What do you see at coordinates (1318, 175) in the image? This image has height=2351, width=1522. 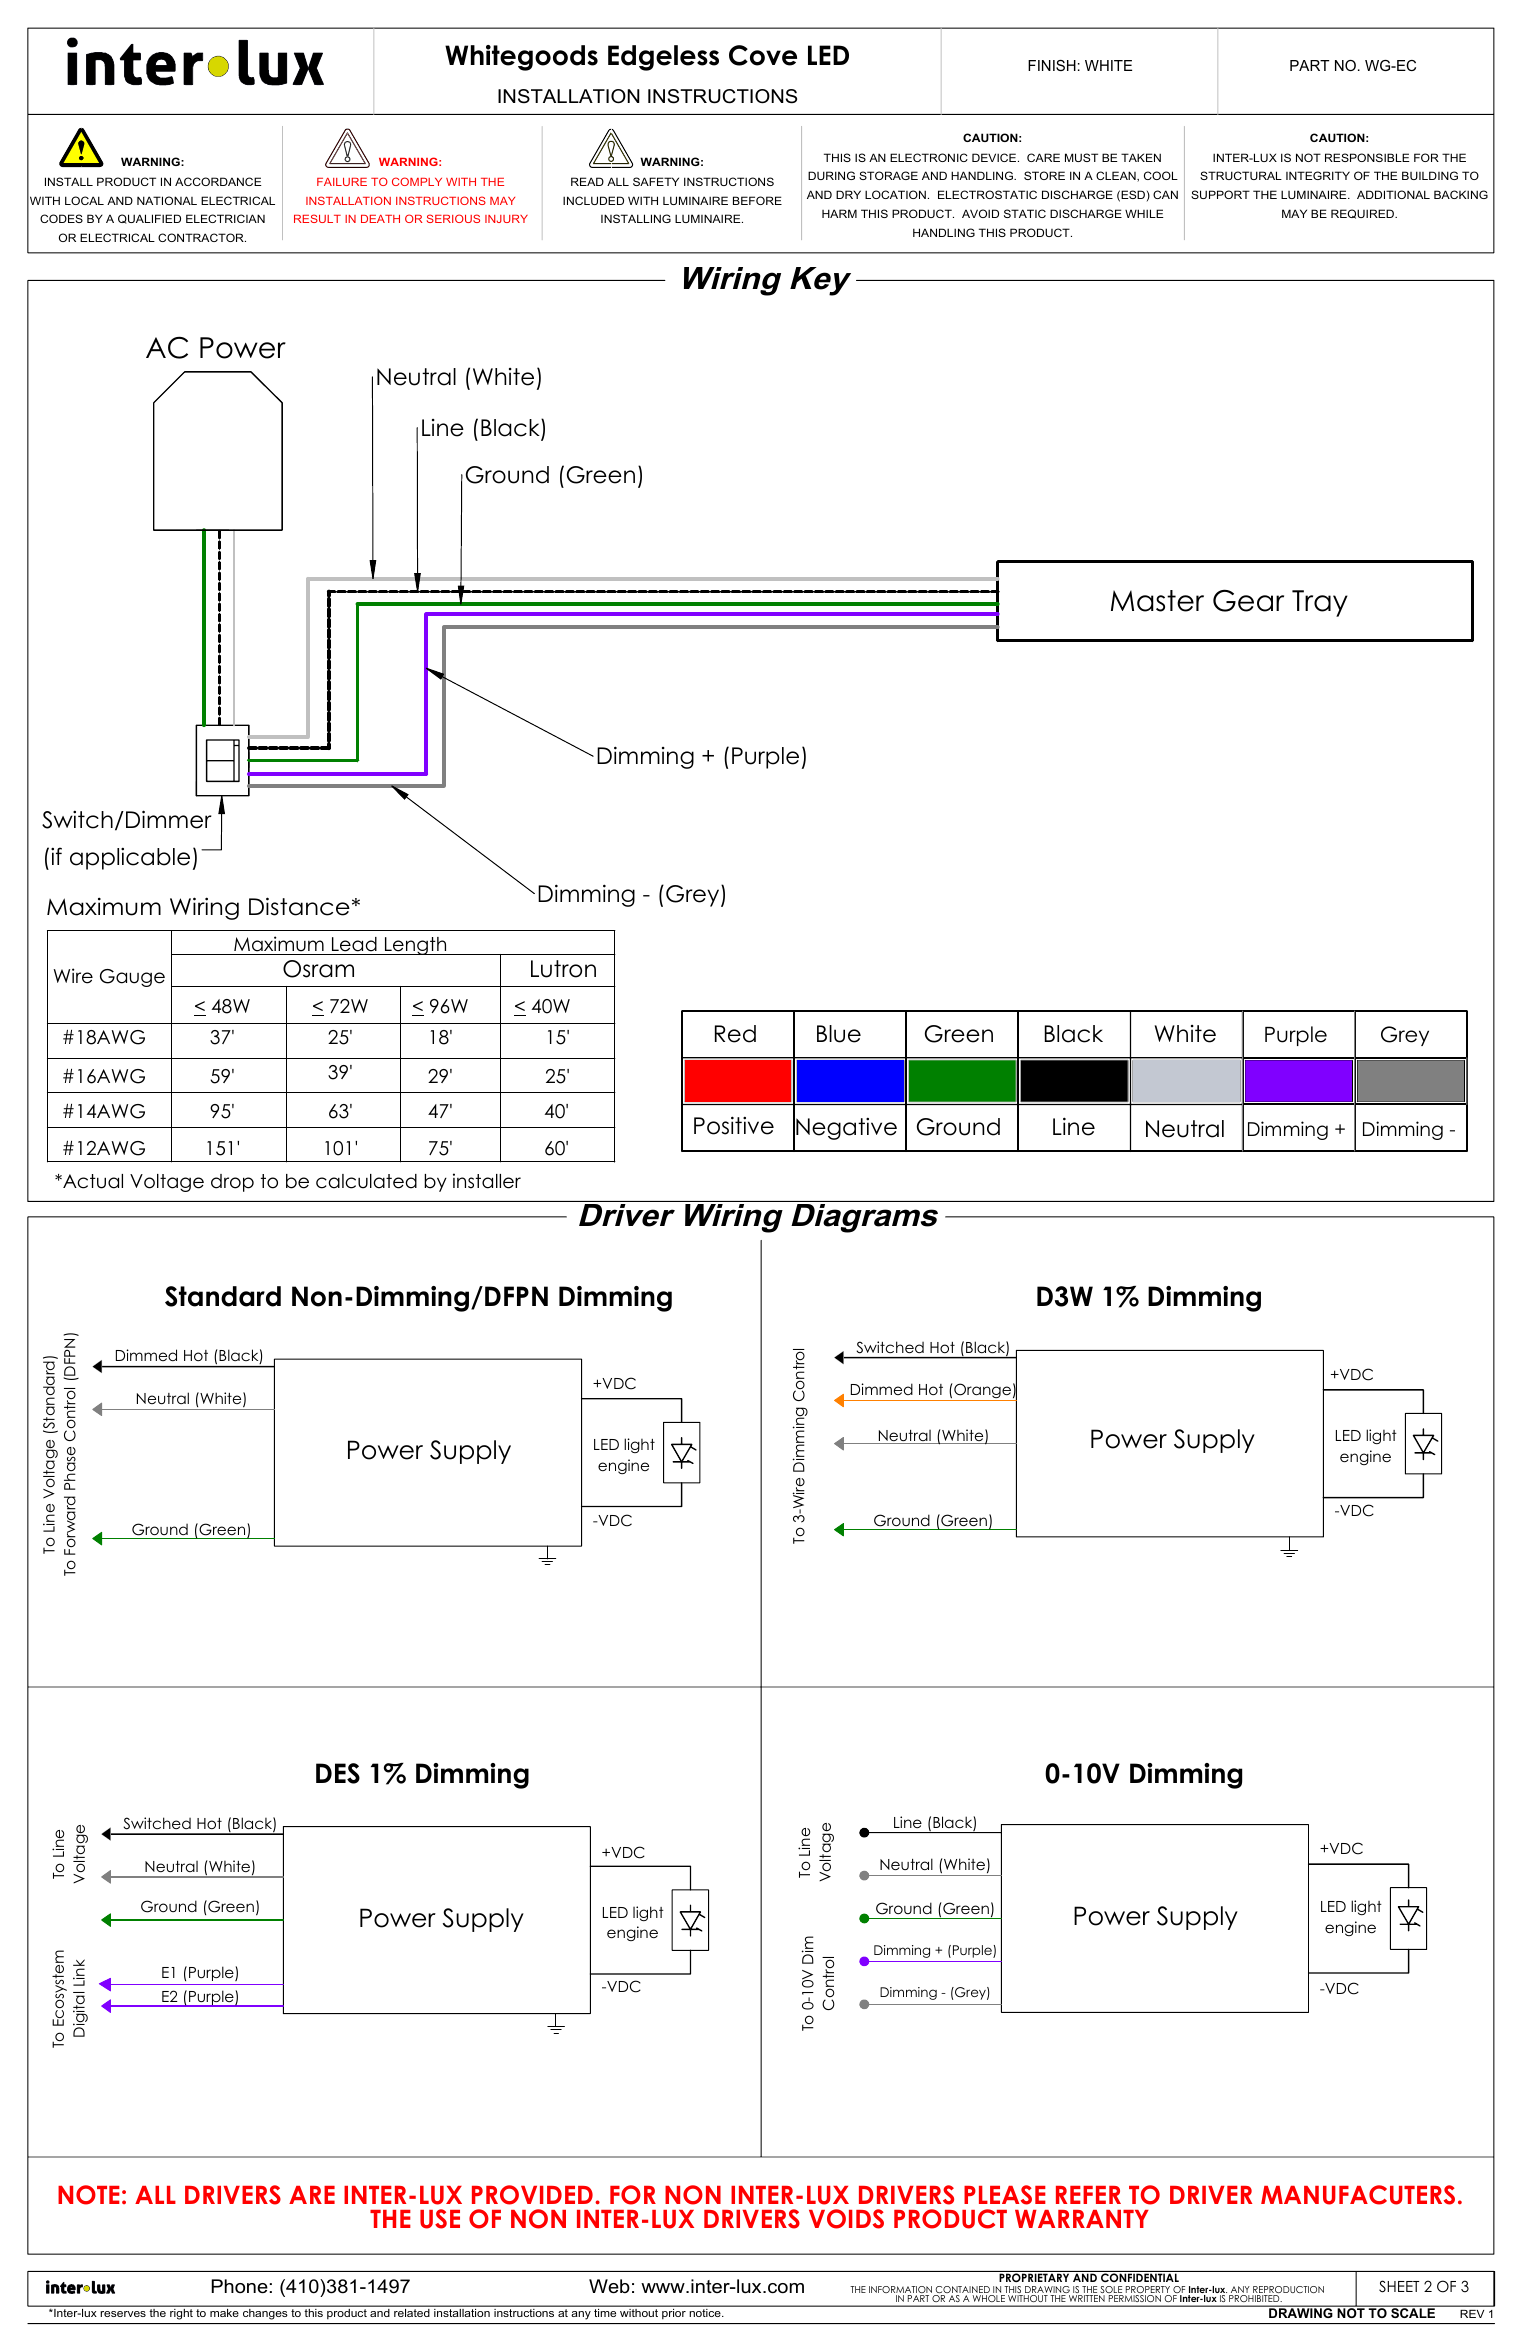 I see `INTEGRITY` at bounding box center [1318, 175].
